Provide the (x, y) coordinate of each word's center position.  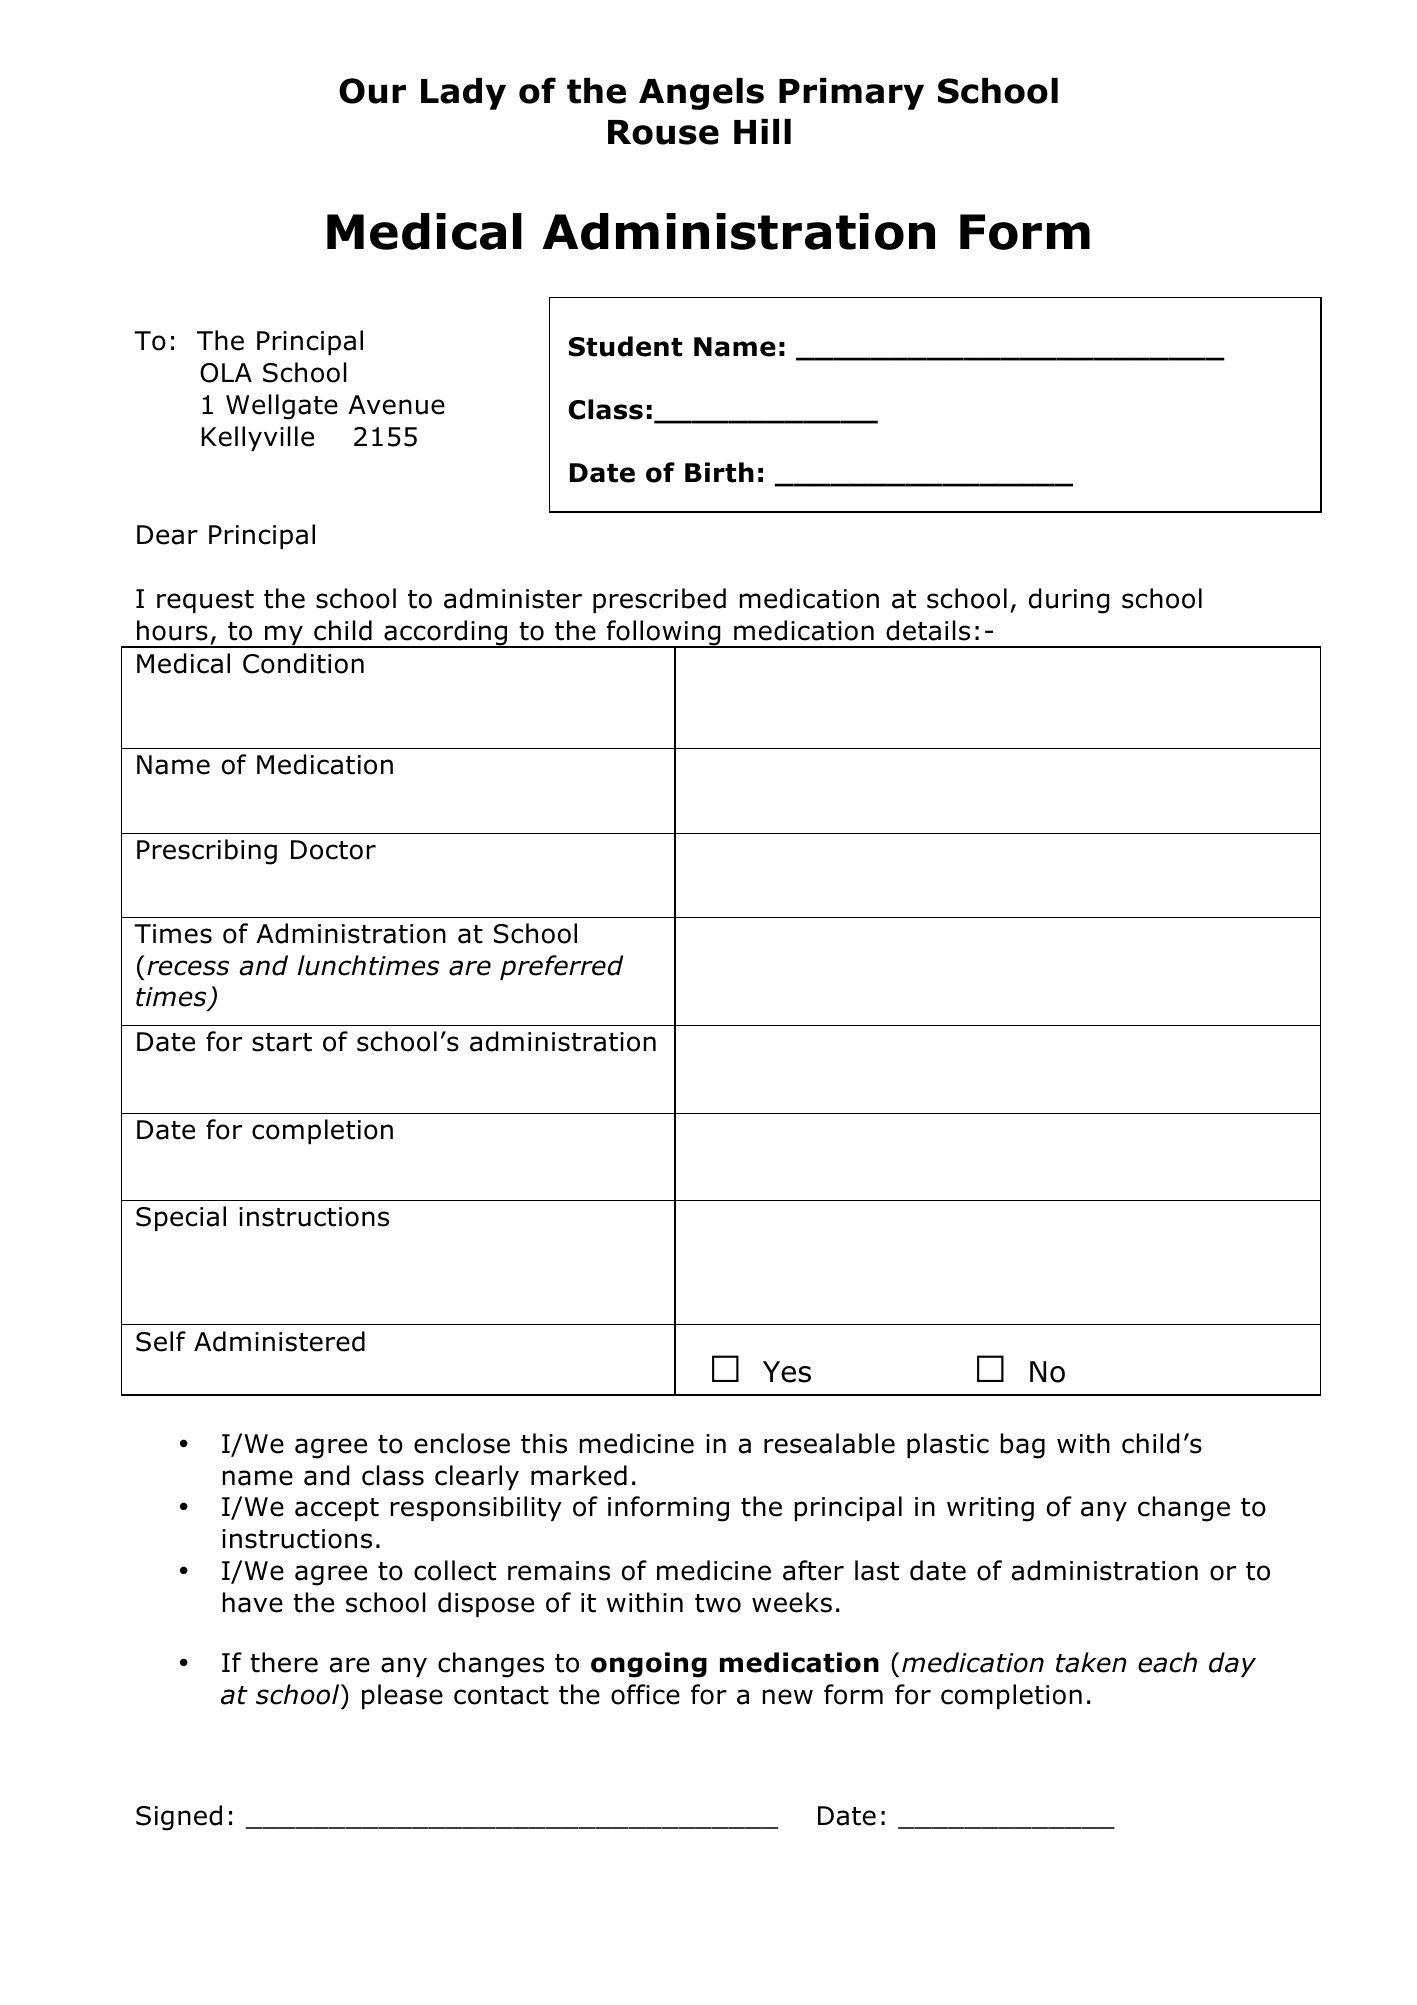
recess (188, 968)
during (1069, 601)
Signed (179, 1818)
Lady (463, 94)
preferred (561, 967)
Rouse (663, 132)
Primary (851, 94)
